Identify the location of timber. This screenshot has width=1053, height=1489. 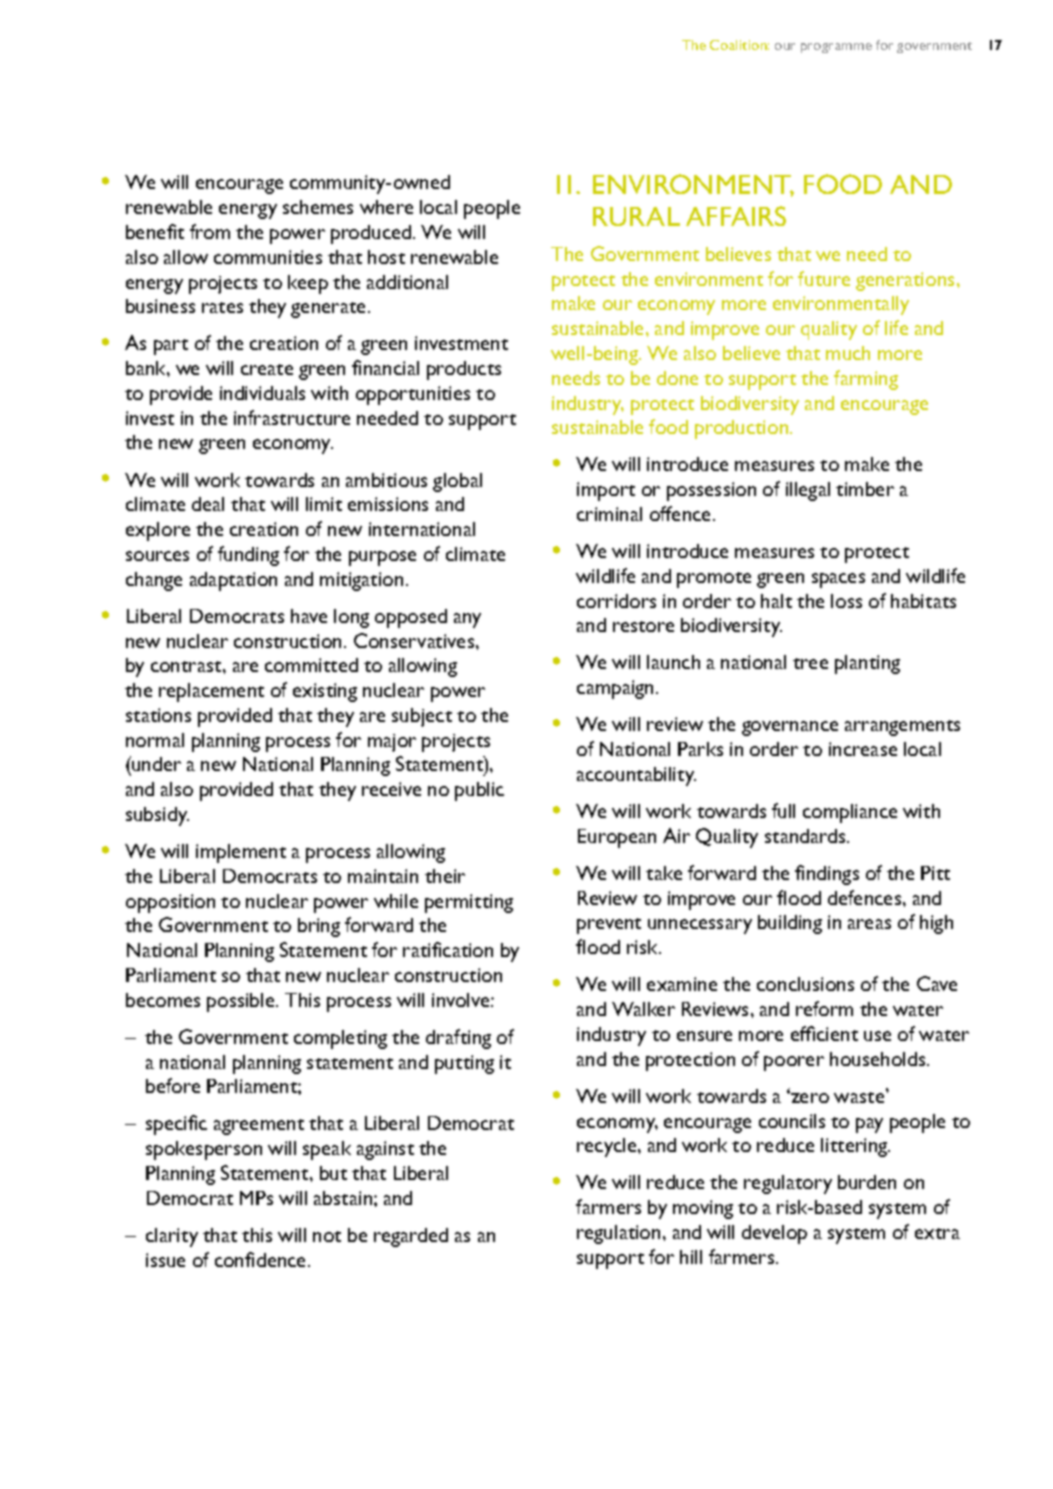
(865, 489).
